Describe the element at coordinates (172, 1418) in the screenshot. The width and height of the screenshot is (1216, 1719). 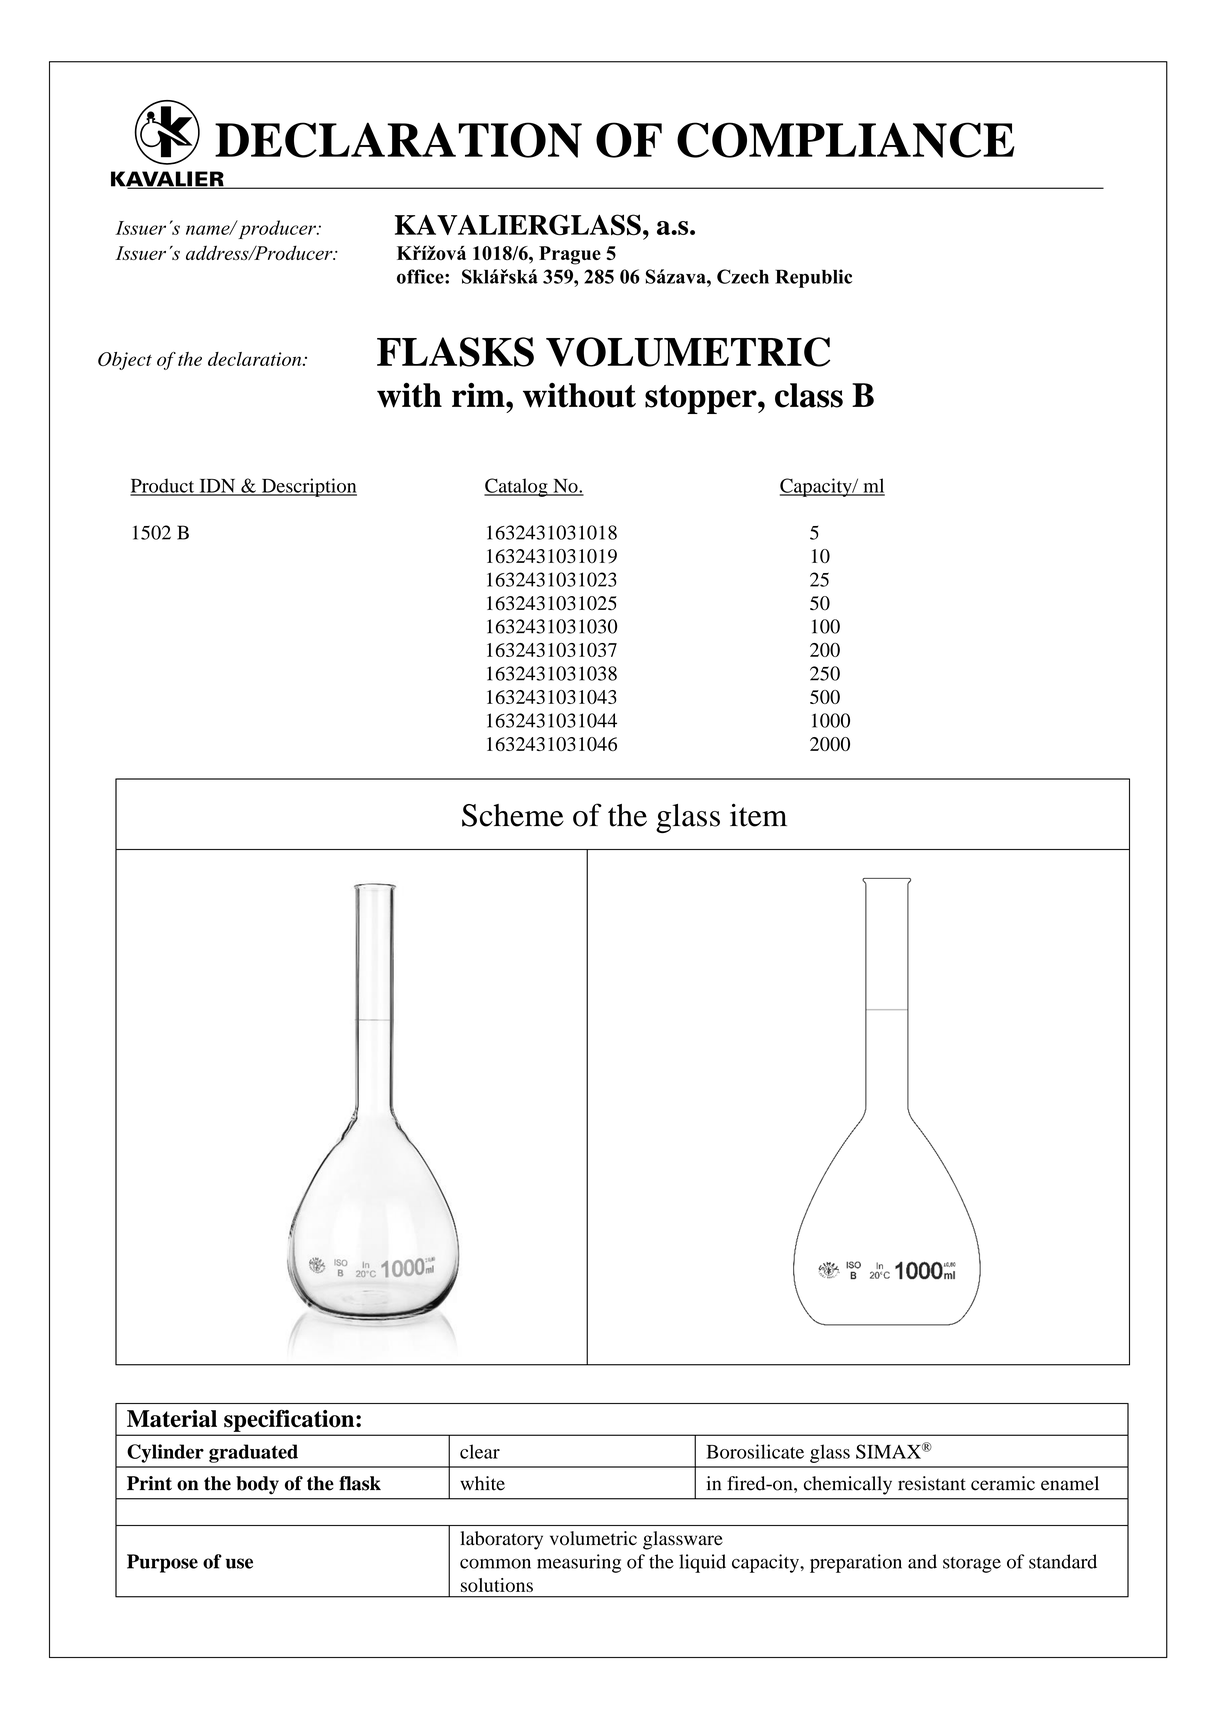
I see `Material` at that location.
